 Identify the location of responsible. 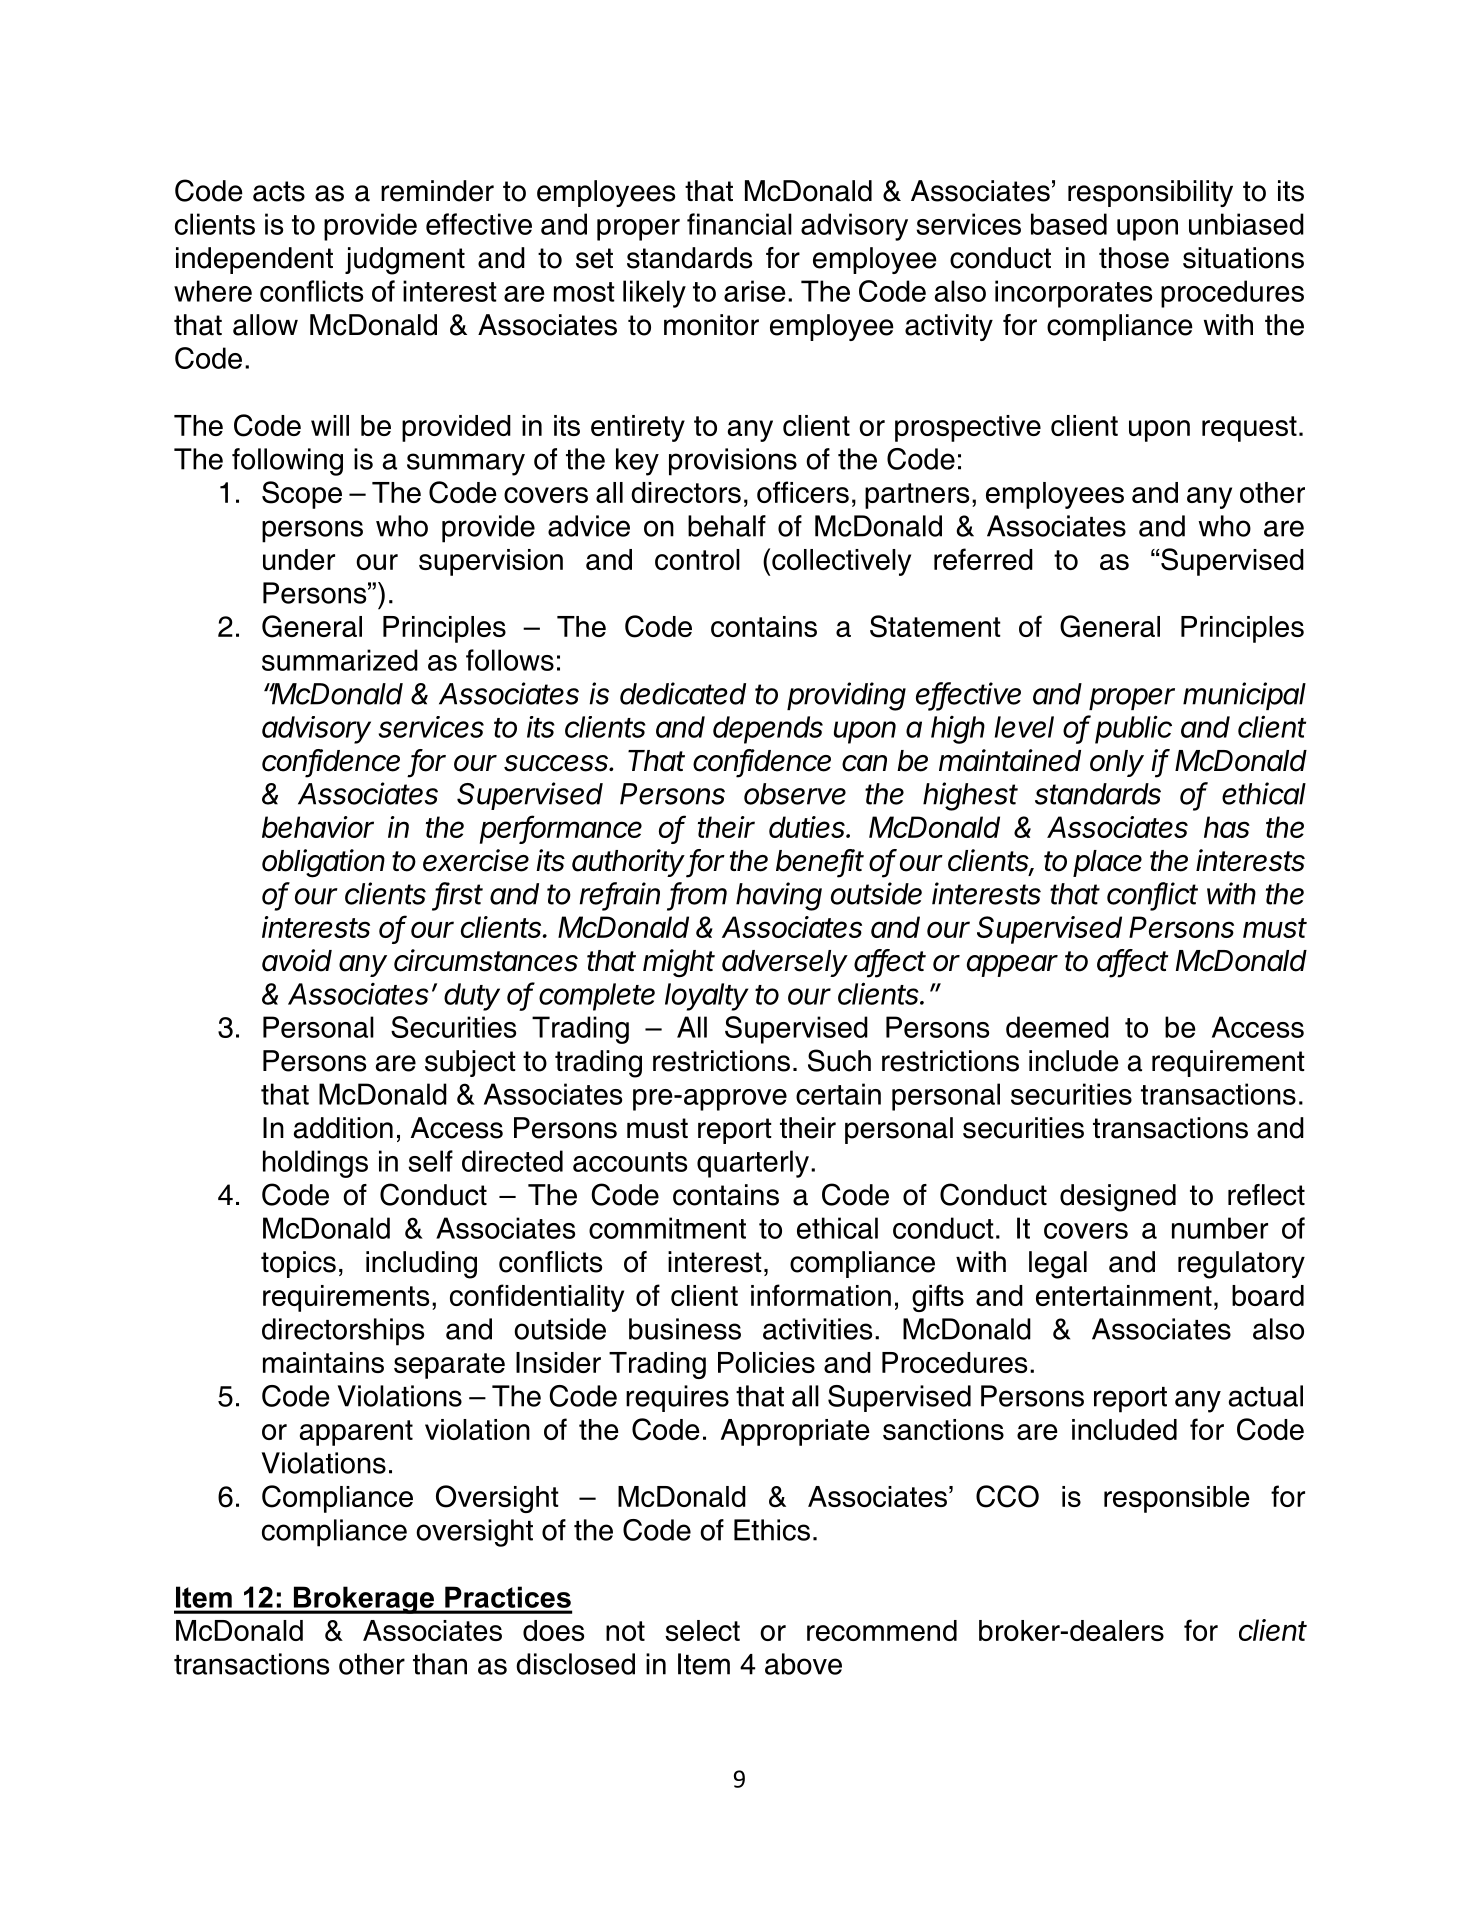
(1177, 1499).
